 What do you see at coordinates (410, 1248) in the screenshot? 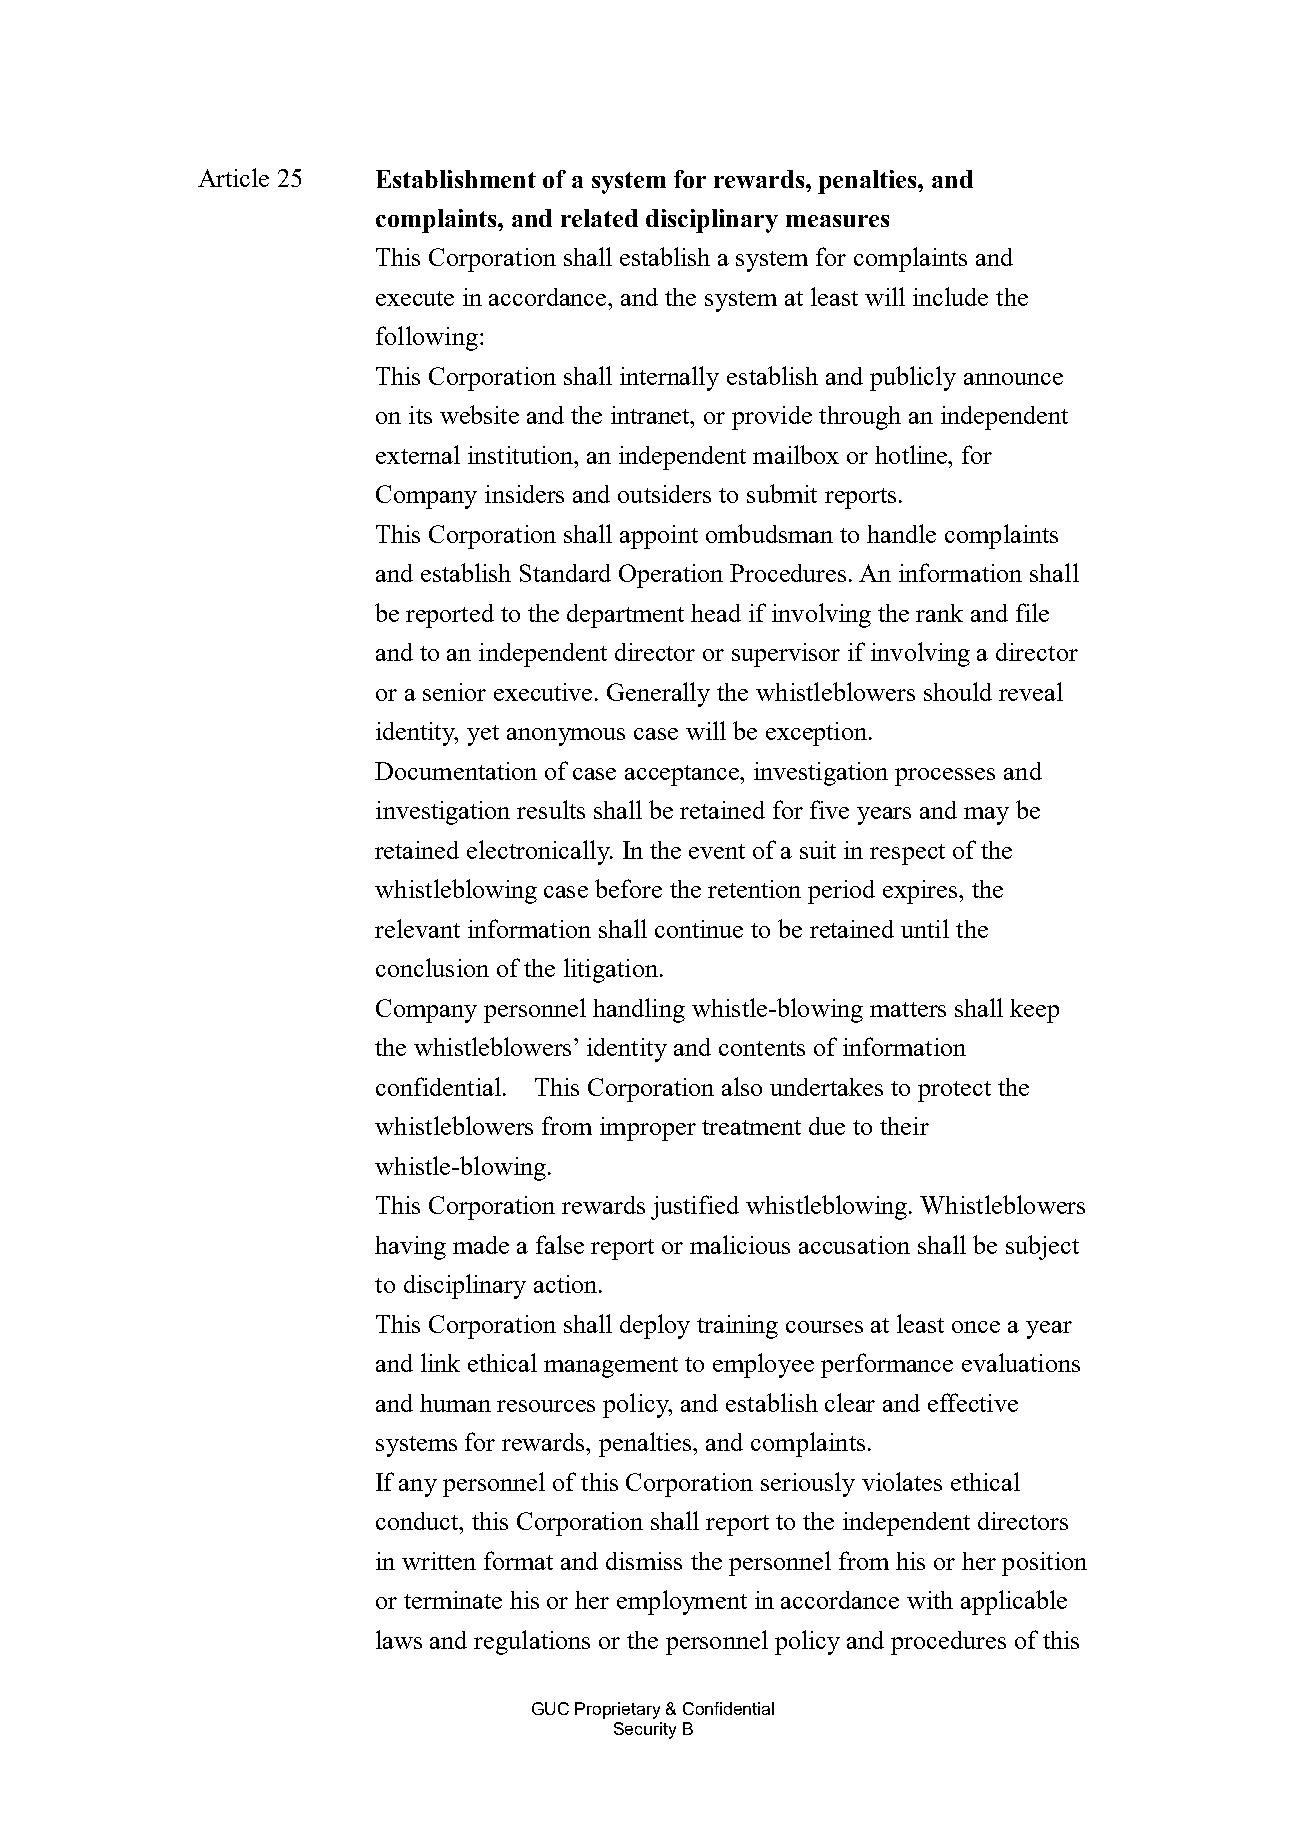
I see `having` at bounding box center [410, 1248].
